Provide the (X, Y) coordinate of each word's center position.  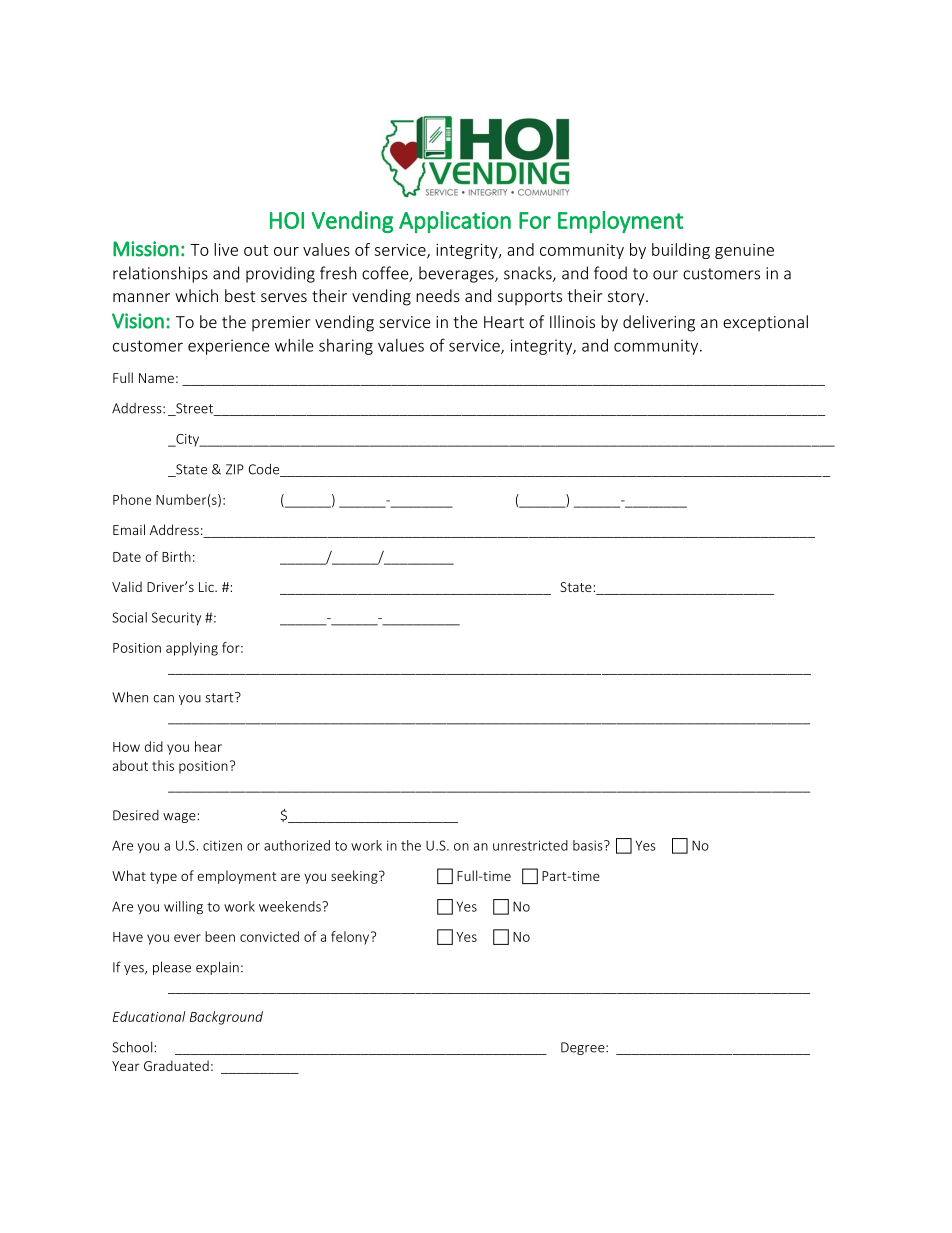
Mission (146, 249)
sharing (346, 347)
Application (455, 222)
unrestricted (530, 845)
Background (226, 1018)
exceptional (765, 323)
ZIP (235, 469)
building (681, 251)
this (163, 765)
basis (589, 845)
